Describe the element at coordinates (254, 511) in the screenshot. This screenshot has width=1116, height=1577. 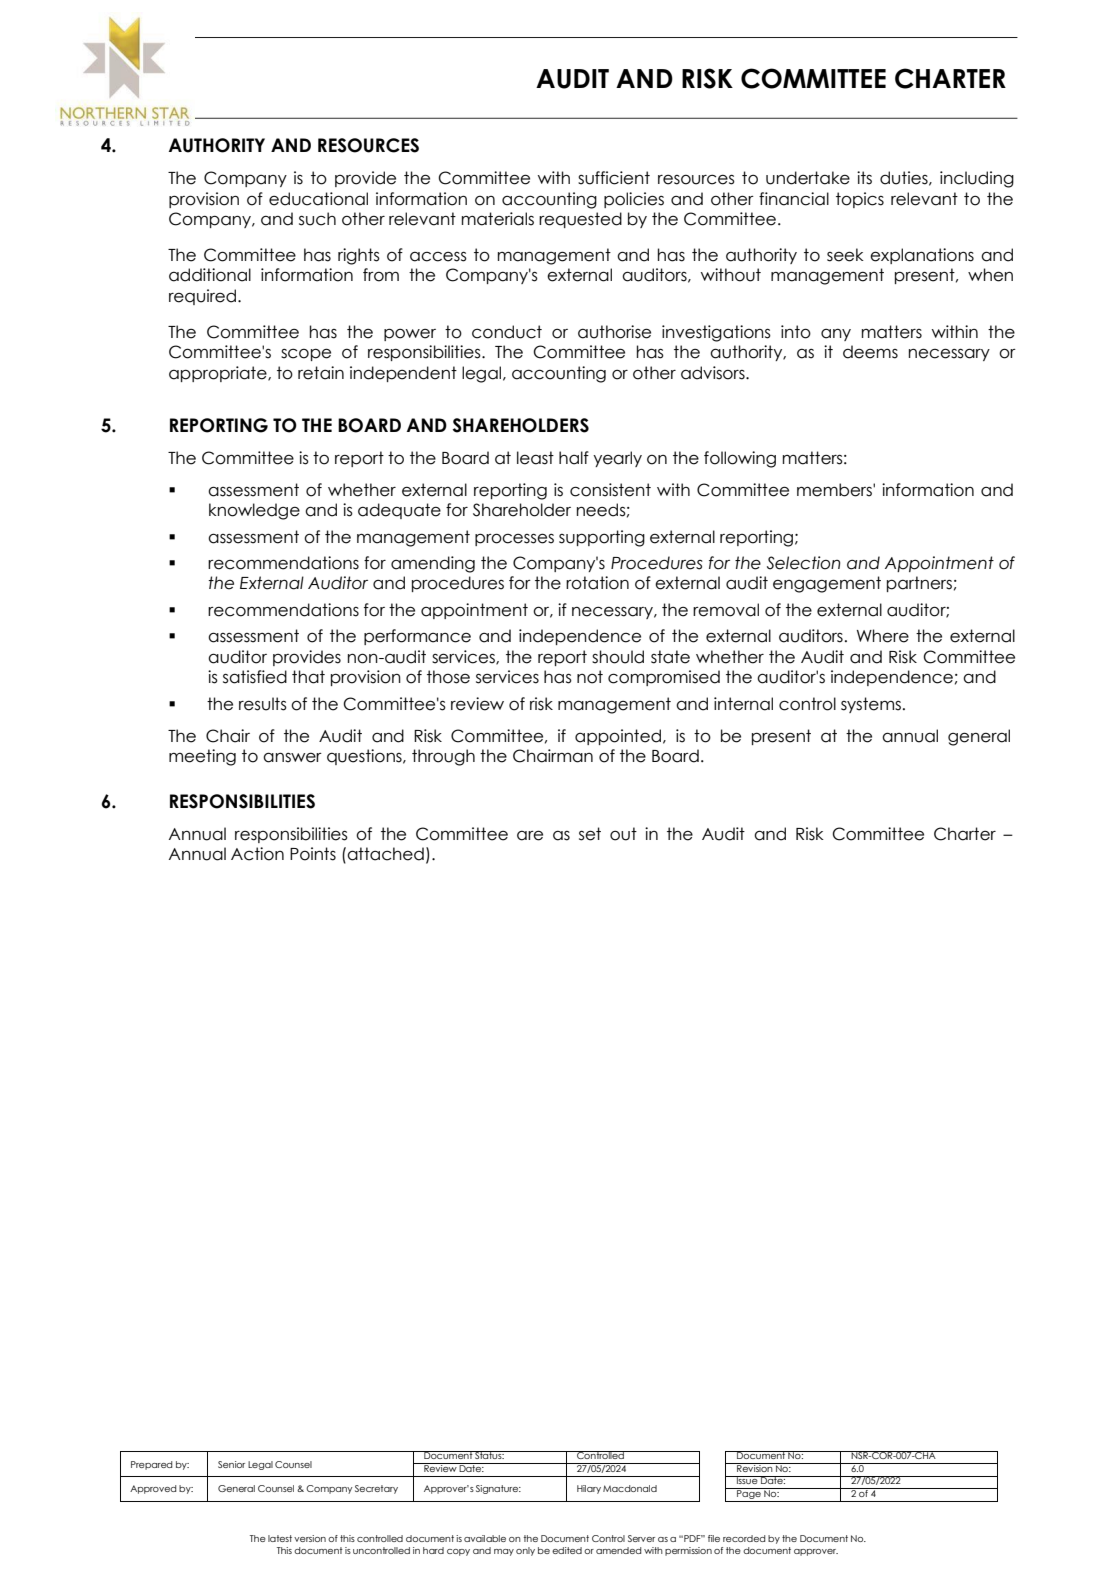
I see `knowledge` at that location.
